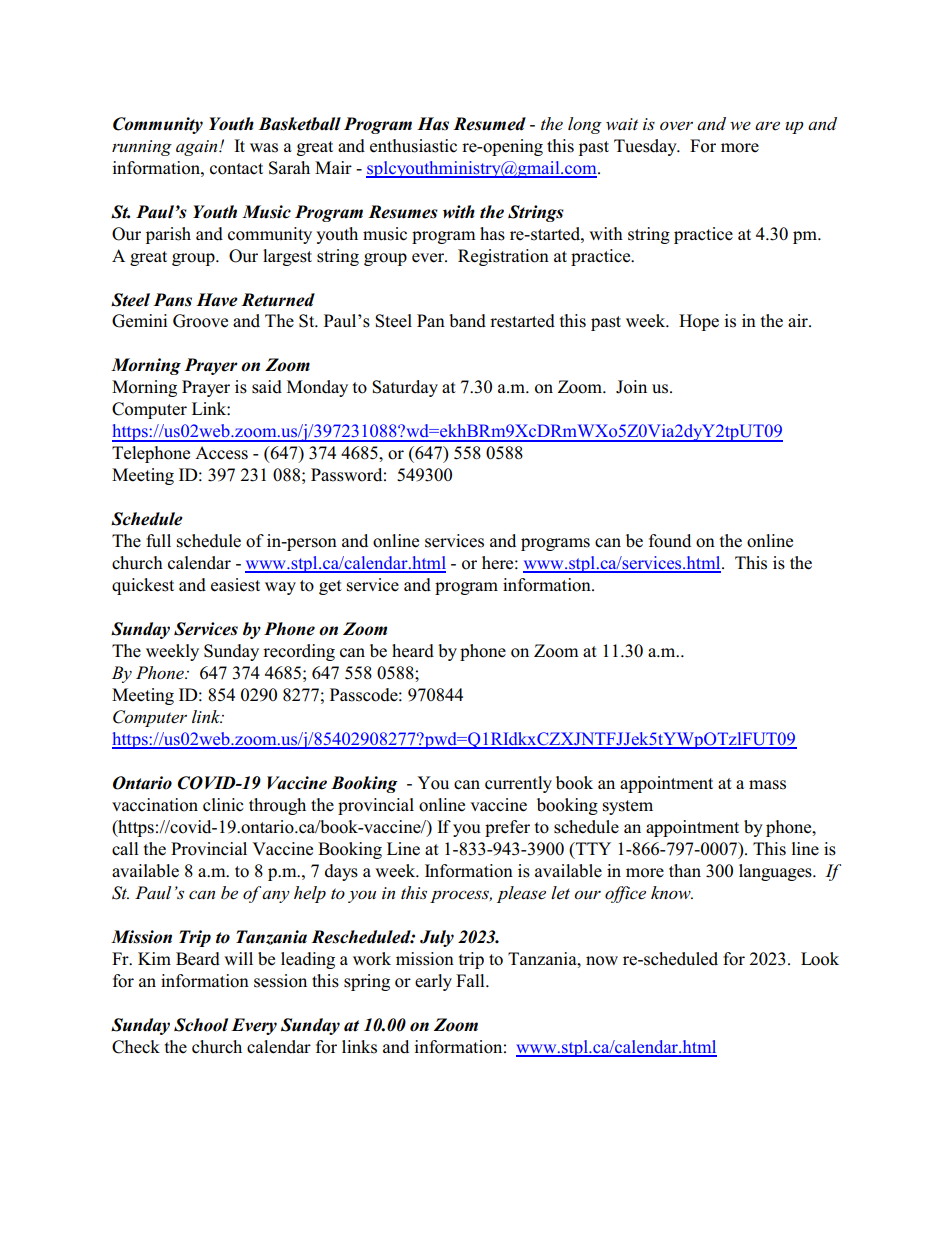 This document has width=952, height=1233. What do you see at coordinates (221, 453) in the document?
I see `Access` at bounding box center [221, 453].
